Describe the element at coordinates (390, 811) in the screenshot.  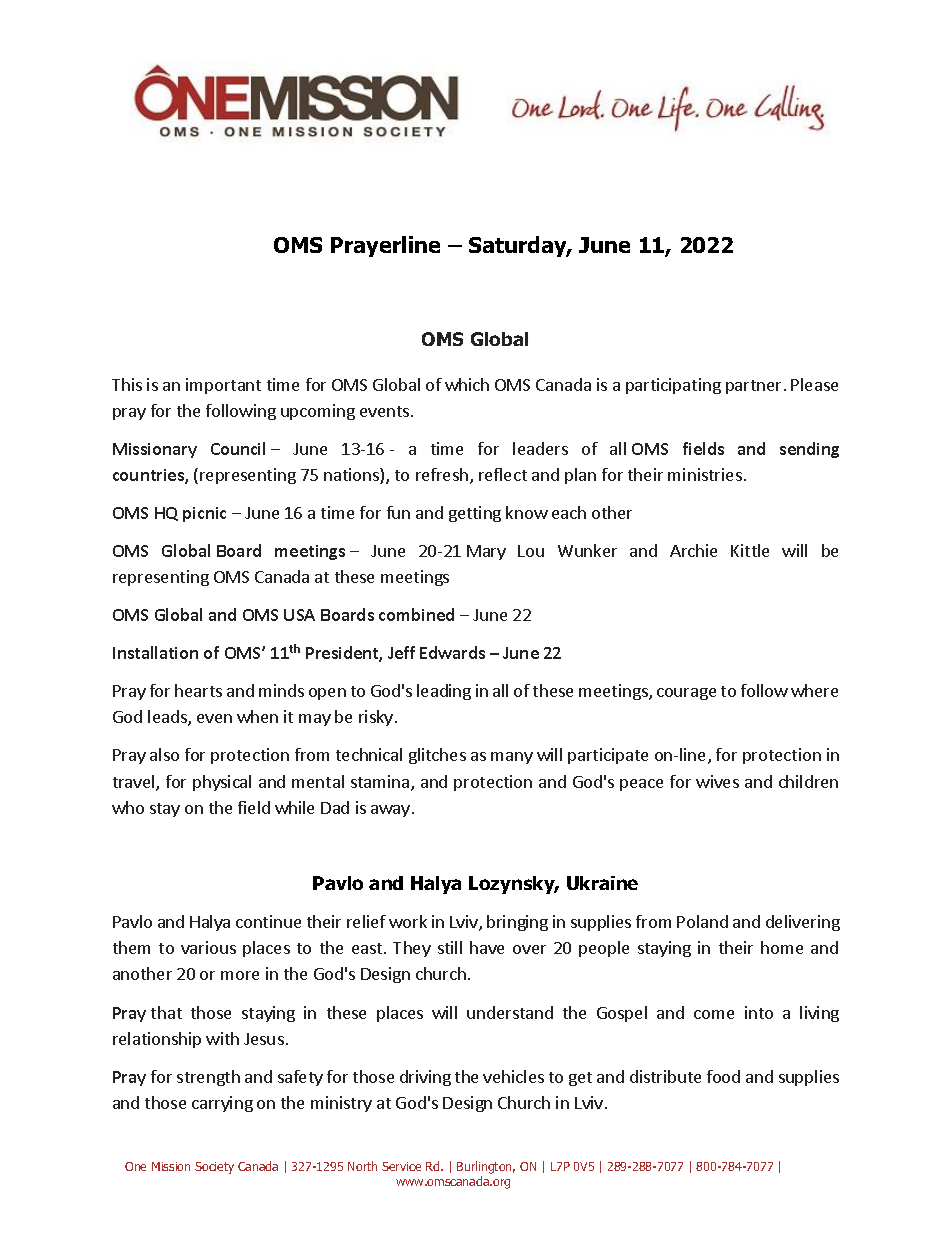
I see `away` at that location.
